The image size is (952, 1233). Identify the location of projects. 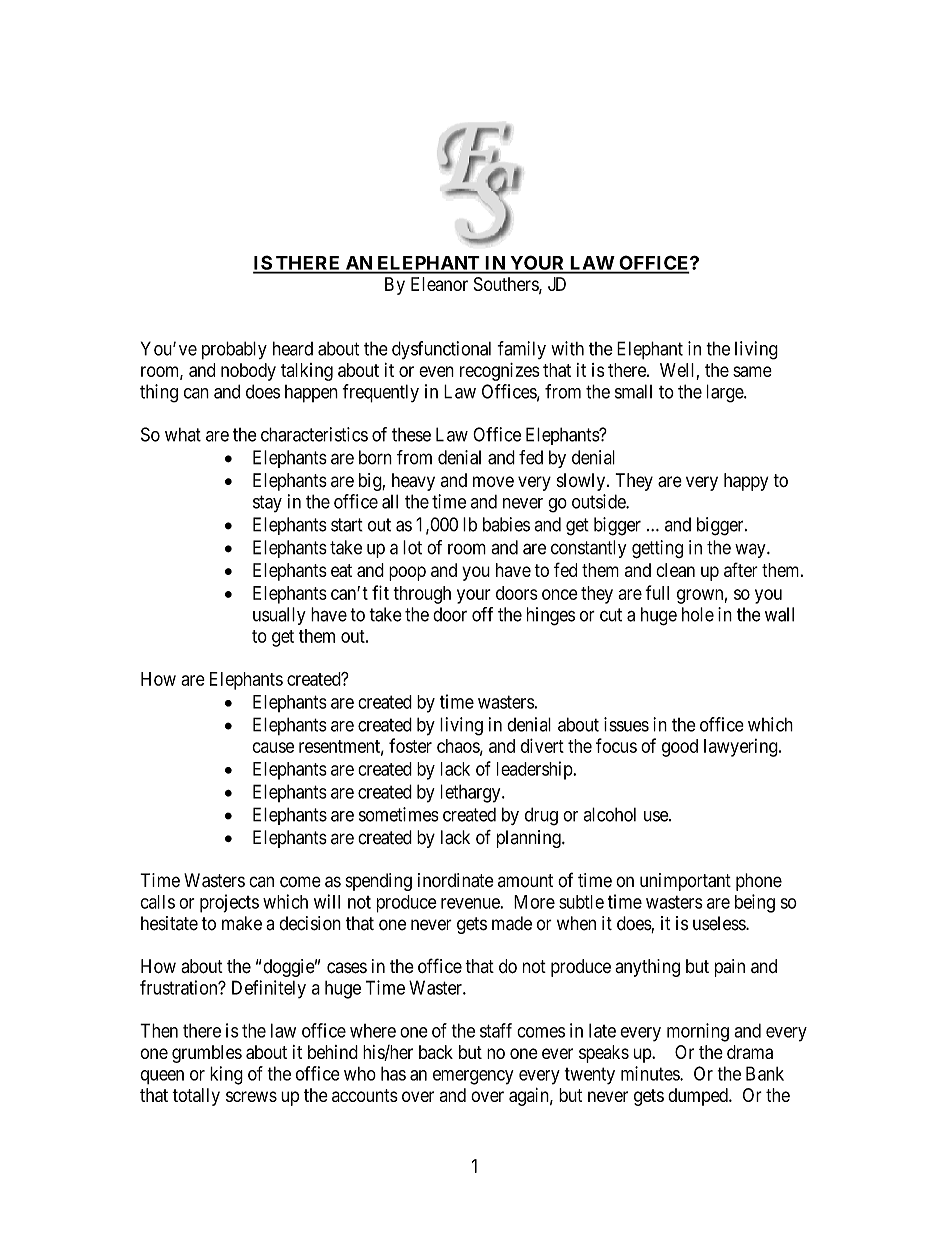
(229, 903).
